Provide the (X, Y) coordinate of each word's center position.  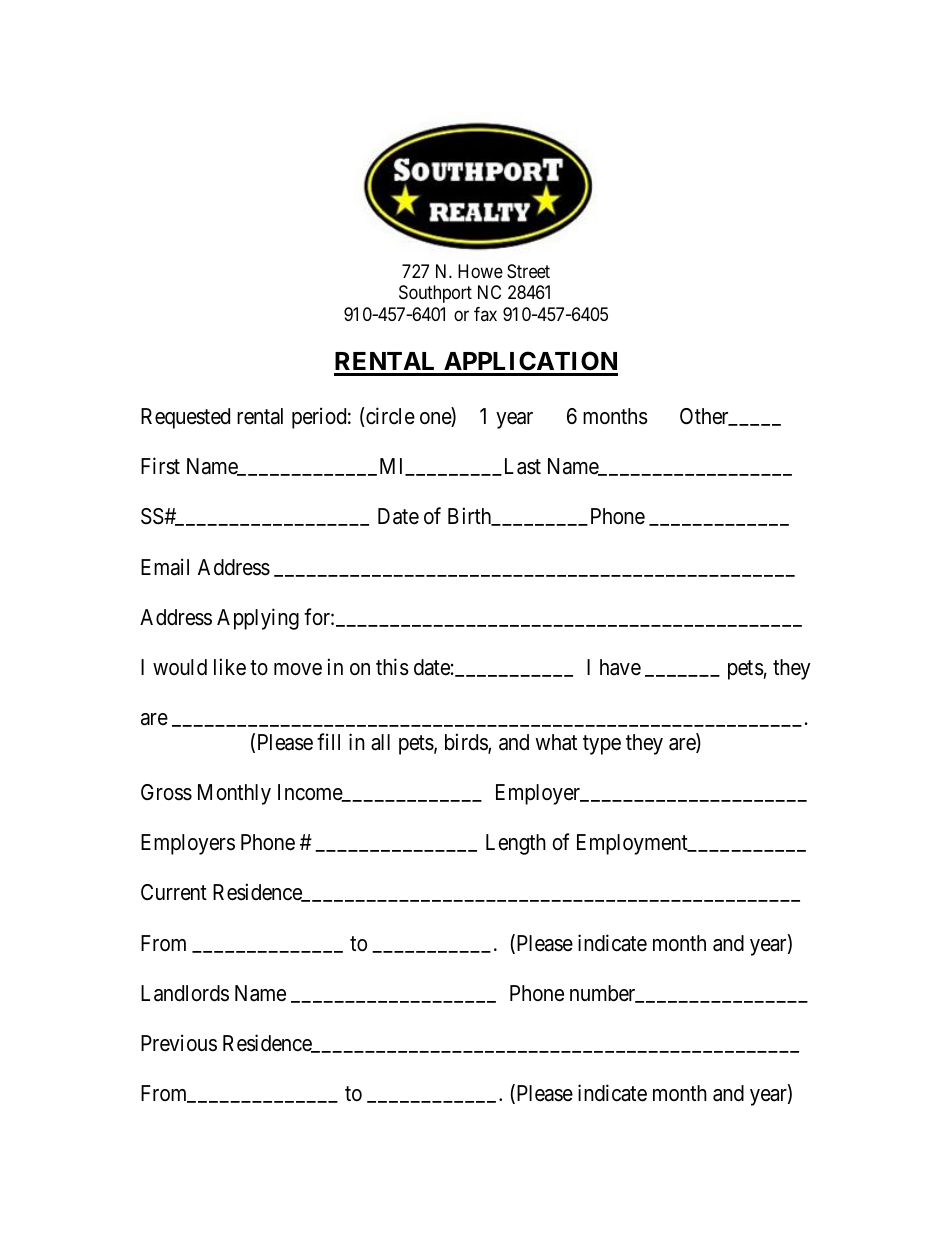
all (380, 742)
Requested (185, 418)
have (620, 667)
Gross (166, 792)
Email (165, 567)
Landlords (185, 993)
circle (389, 417)
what (556, 742)
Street (528, 271)
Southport (435, 294)
